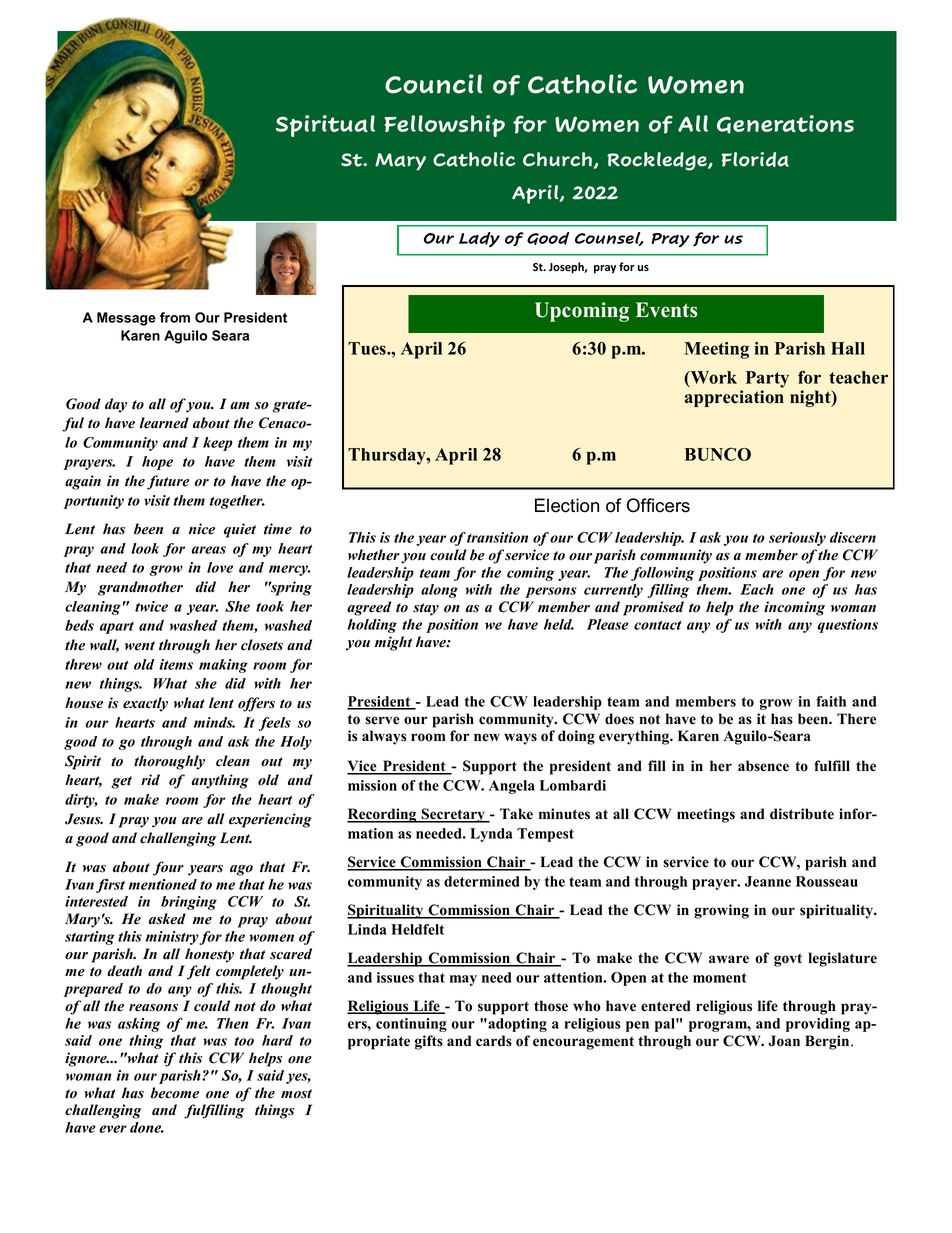  What do you see at coordinates (151, 606) in the document?
I see `twice` at bounding box center [151, 606].
